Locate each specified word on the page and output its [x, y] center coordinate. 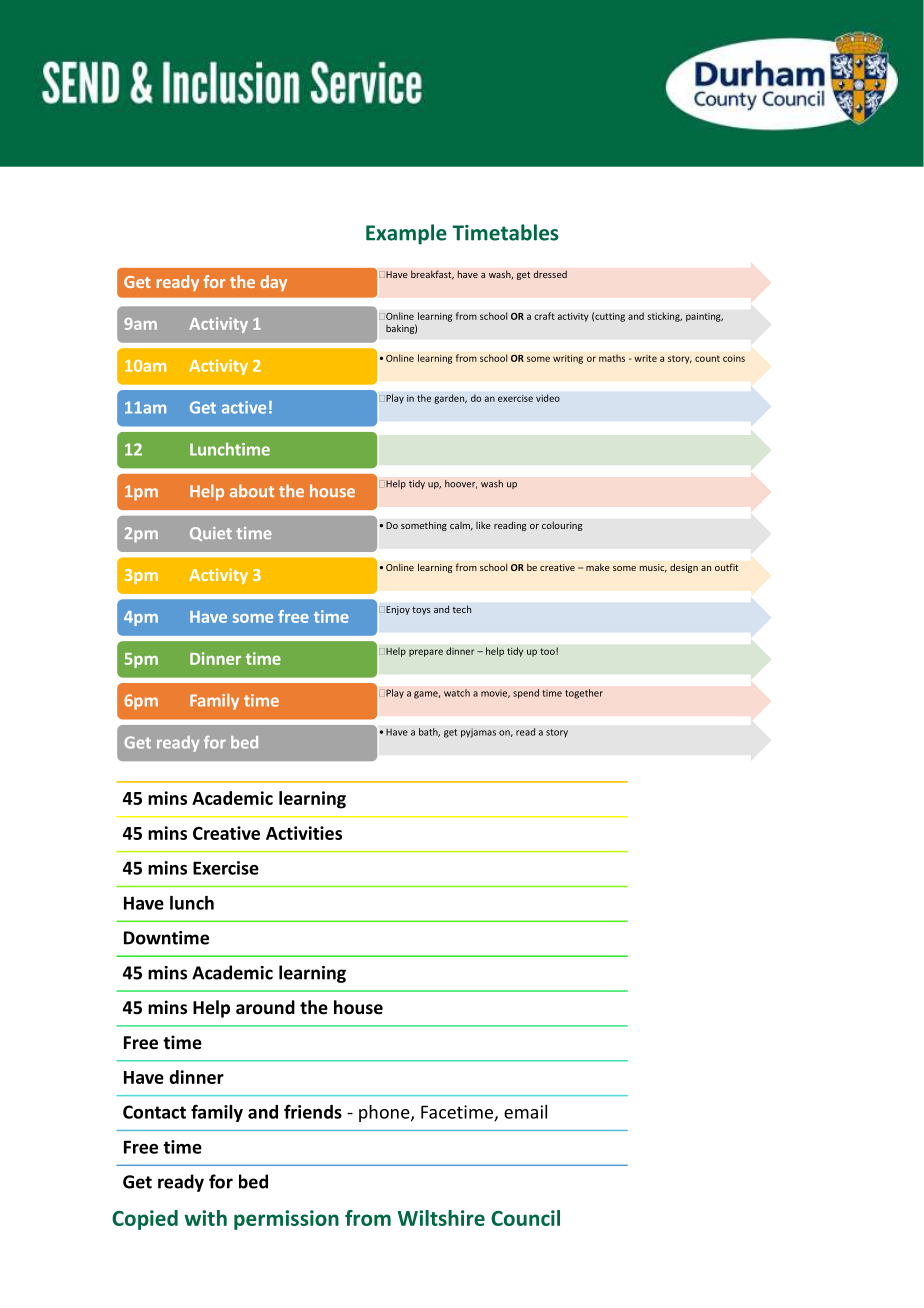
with [205, 1218]
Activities [304, 833]
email [525, 1112]
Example [406, 234]
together [584, 694]
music [653, 568]
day [273, 283]
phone [385, 1113]
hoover [461, 484]
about [252, 491]
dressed [550, 274]
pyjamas [478, 733]
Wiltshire [441, 1218]
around [265, 1007]
